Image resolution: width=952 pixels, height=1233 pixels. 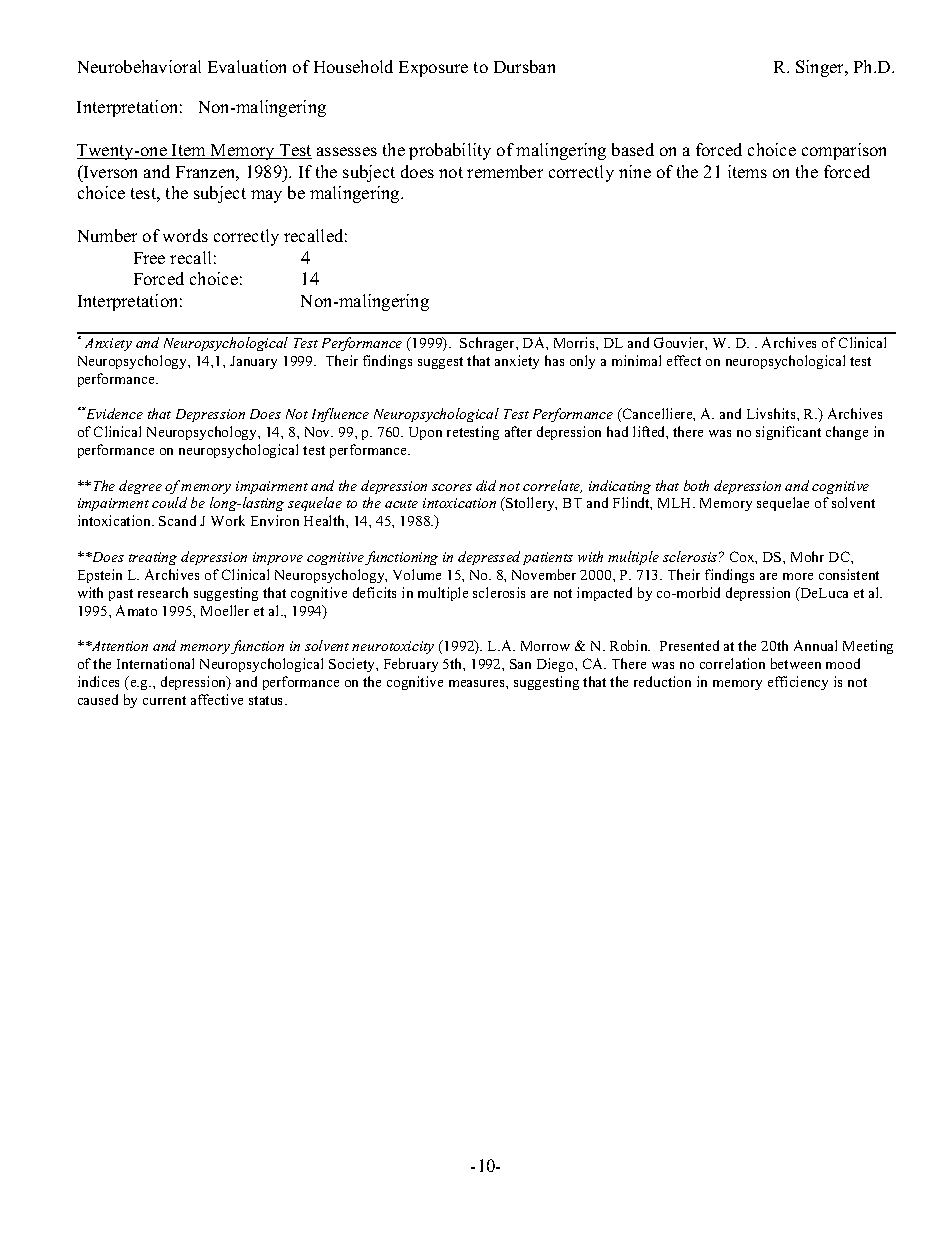 What do you see at coordinates (433, 69) in the screenshot?
I see `Exposure` at bounding box center [433, 69].
